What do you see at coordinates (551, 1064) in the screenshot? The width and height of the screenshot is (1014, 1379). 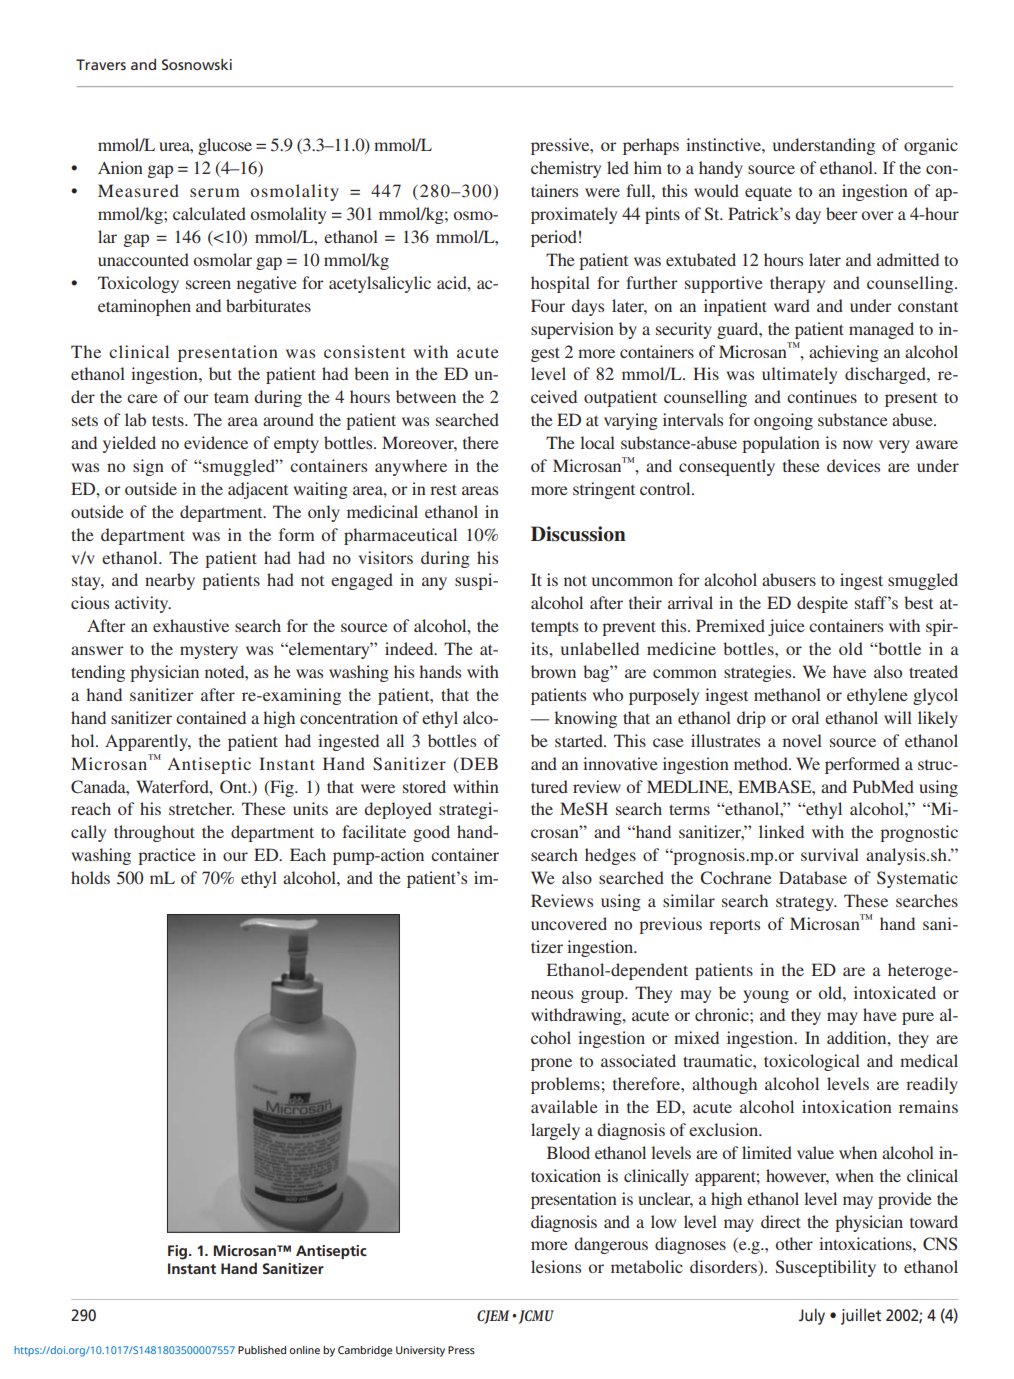 I see `prone` at bounding box center [551, 1064].
